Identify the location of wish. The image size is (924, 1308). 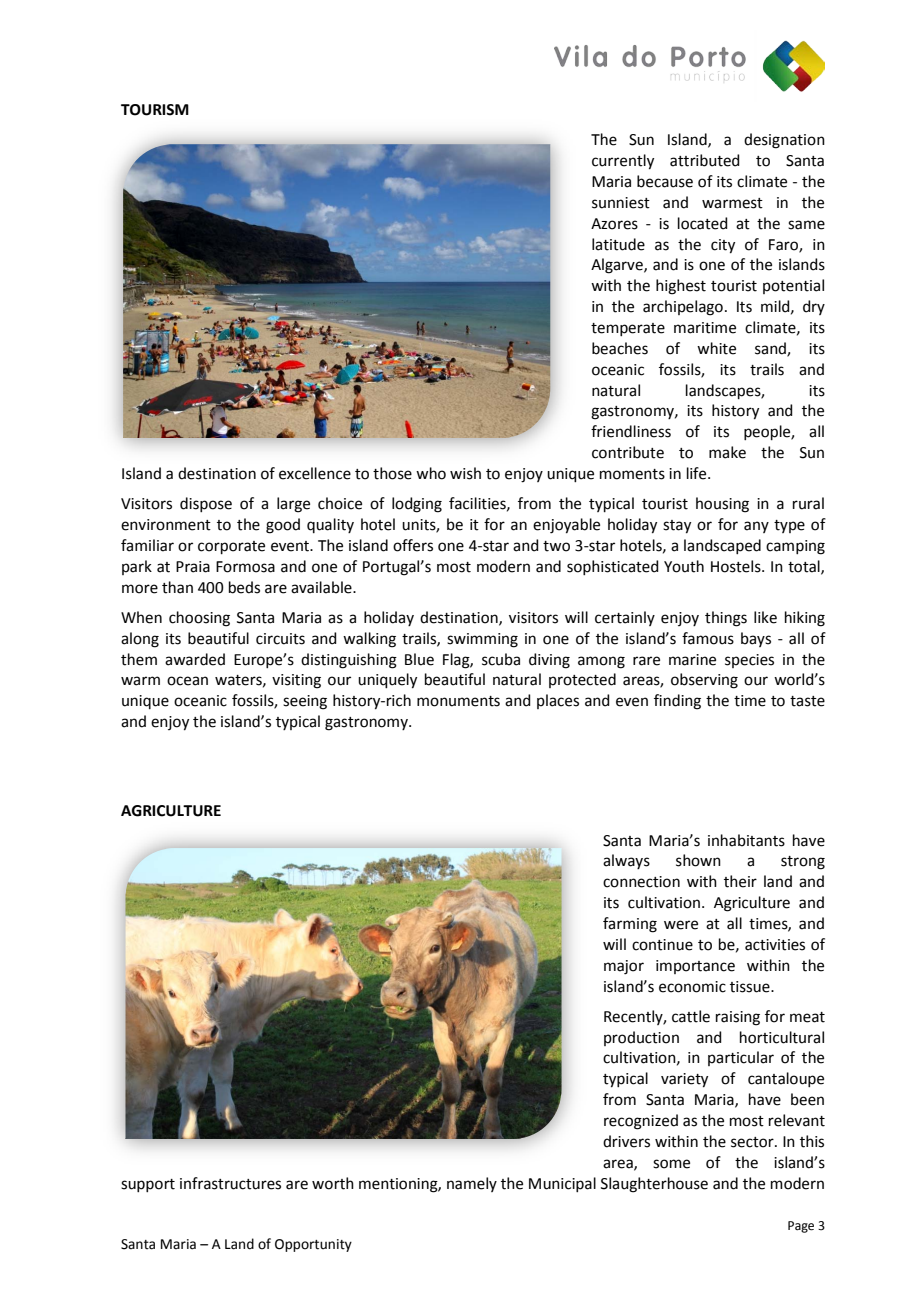
(465, 473).
